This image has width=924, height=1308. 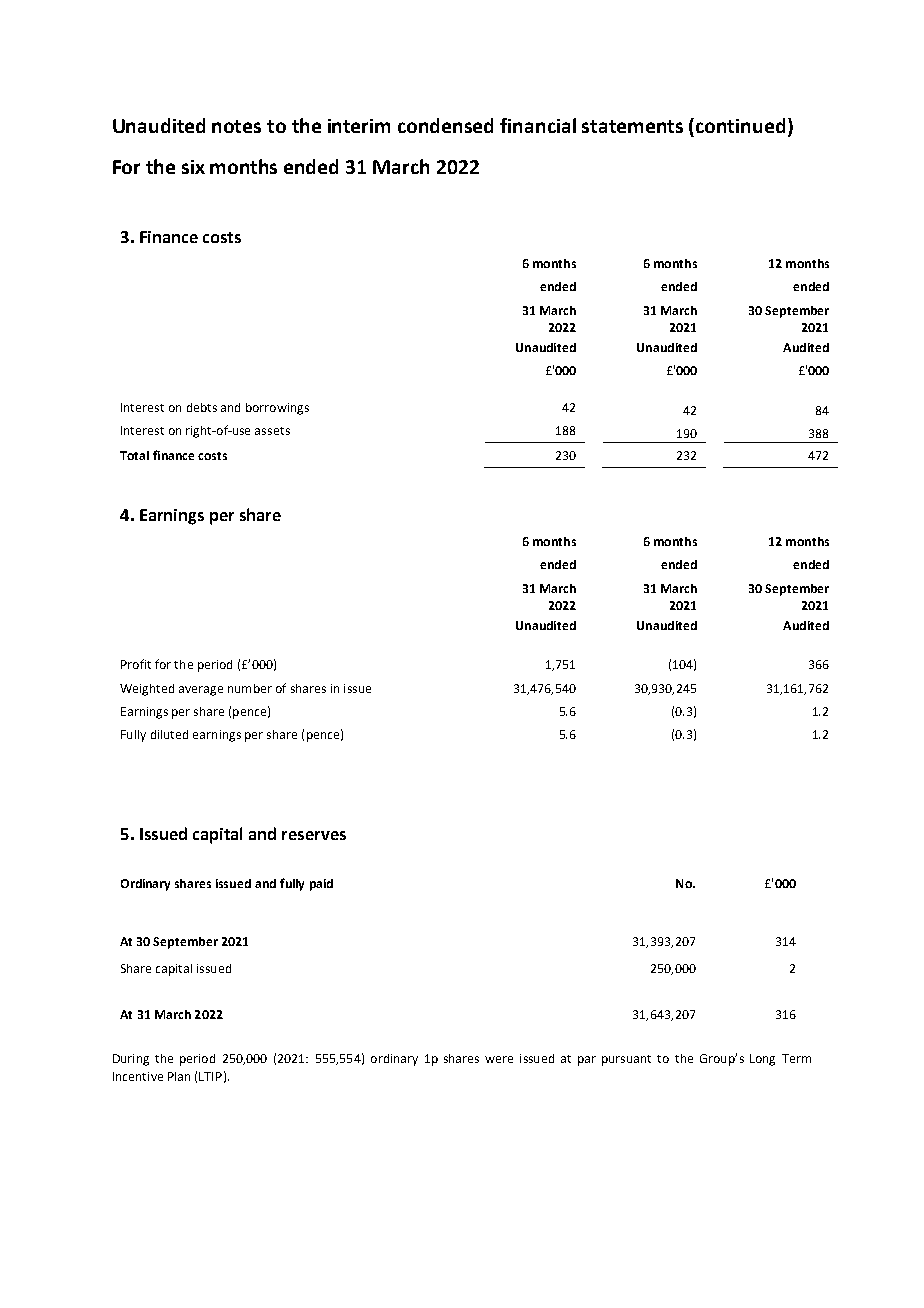 What do you see at coordinates (796, 1058) in the image?
I see `Term` at bounding box center [796, 1058].
